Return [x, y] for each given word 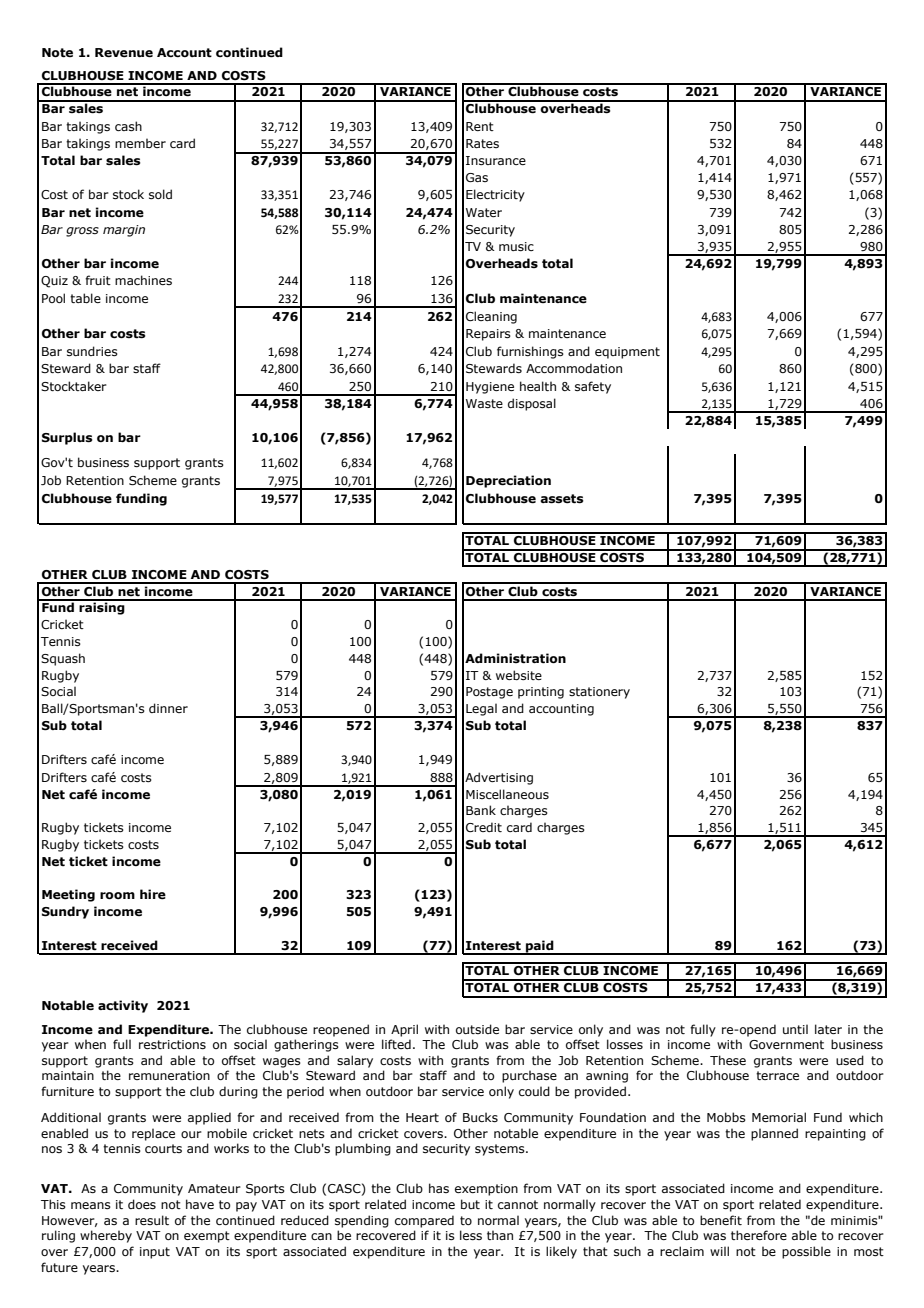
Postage [489, 693]
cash [128, 126]
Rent [480, 126]
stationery [599, 693]
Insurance [496, 160]
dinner [168, 708]
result [152, 1220]
